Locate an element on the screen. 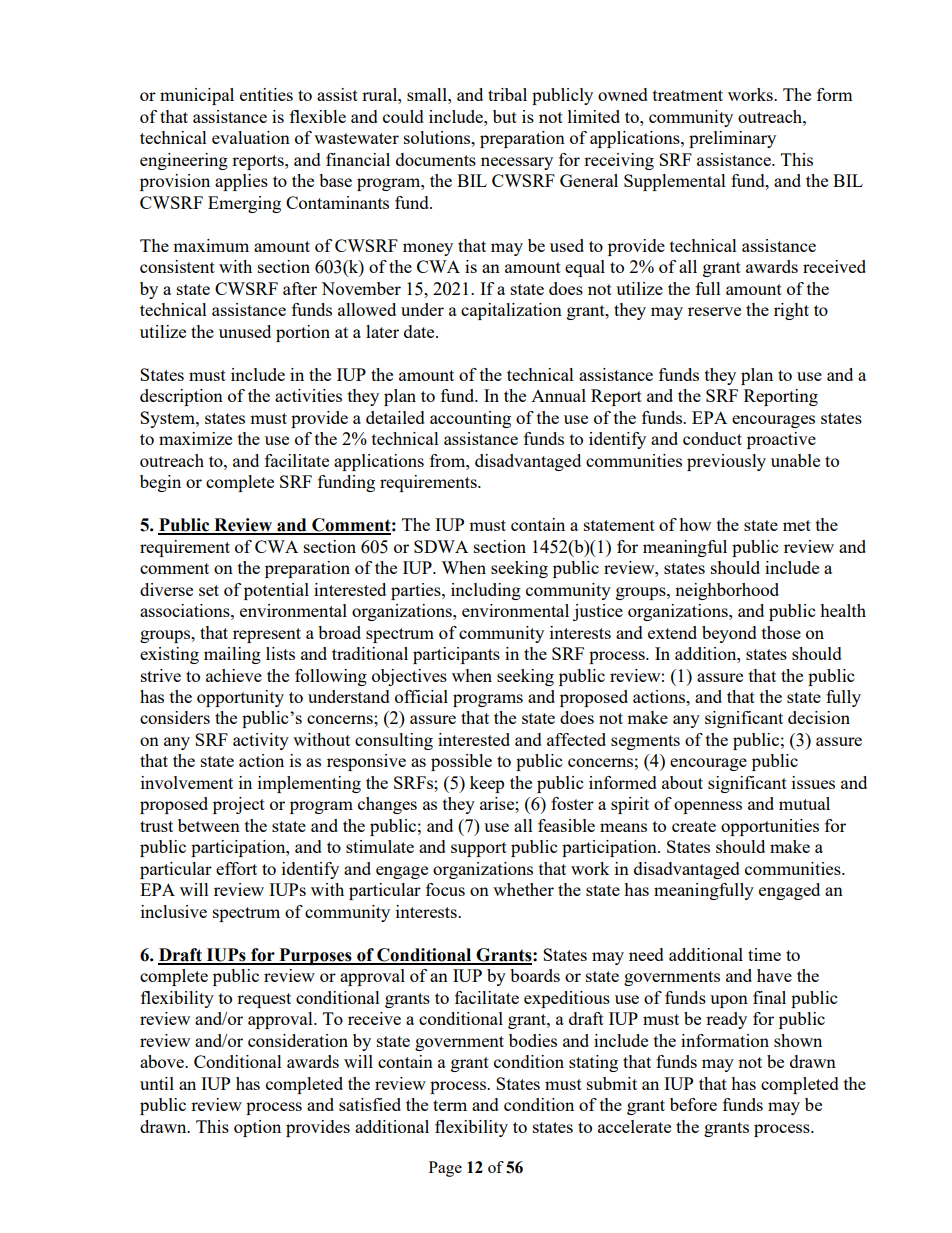  option is located at coordinates (257, 1128).
